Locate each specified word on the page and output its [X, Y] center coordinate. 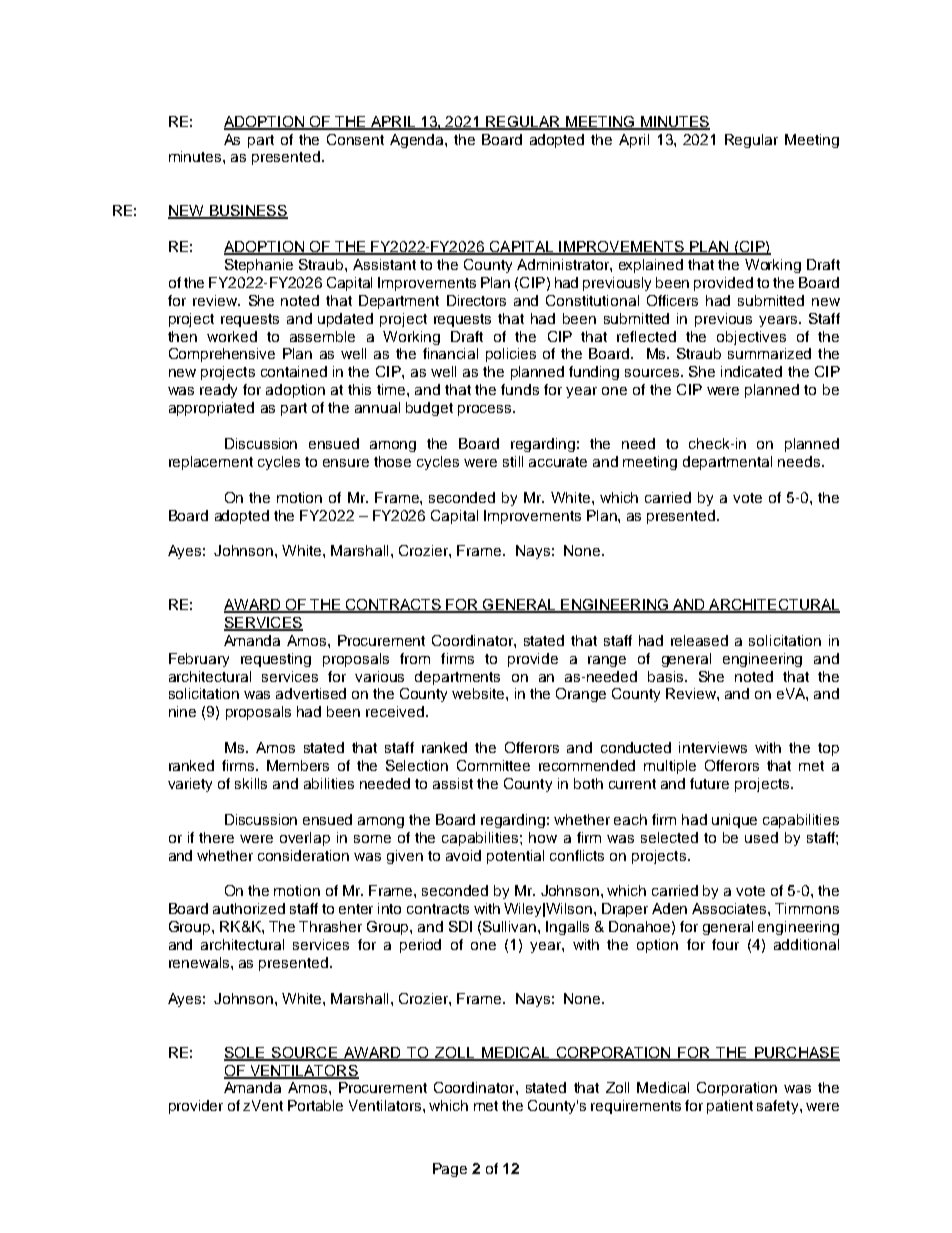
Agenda [418, 141]
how [543, 837]
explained [651, 266]
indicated [751, 371]
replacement [211, 463]
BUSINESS [247, 212]
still [513, 461]
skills [251, 783]
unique [734, 821]
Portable [315, 1105]
